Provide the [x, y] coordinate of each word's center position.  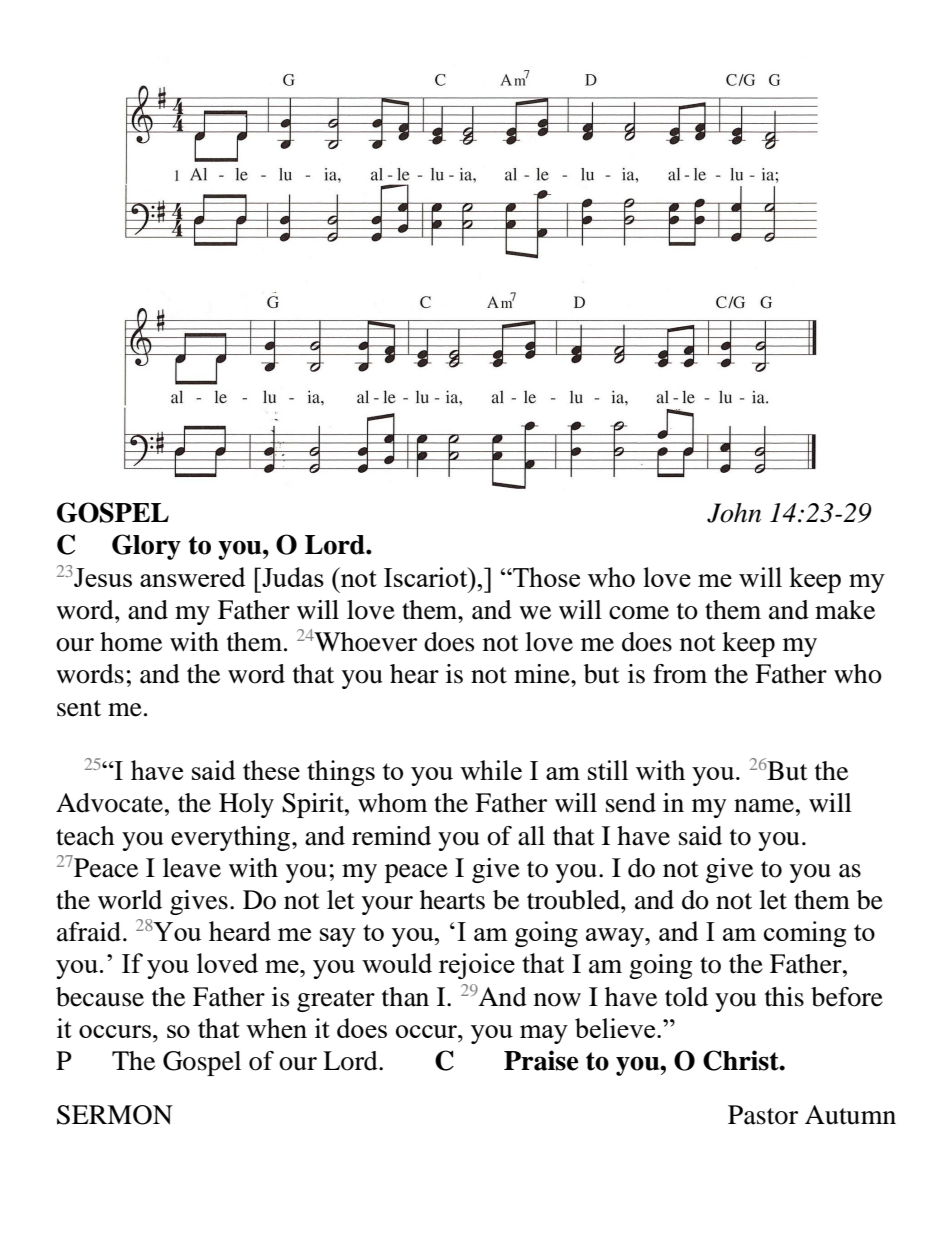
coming [805, 934]
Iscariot [427, 577]
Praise [541, 1060]
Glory [146, 547]
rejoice [477, 966]
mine [543, 674]
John [734, 513]
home [131, 642]
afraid [89, 932]
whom [393, 803]
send [631, 803]
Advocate [109, 803]
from [680, 674]
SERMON [115, 1115]
